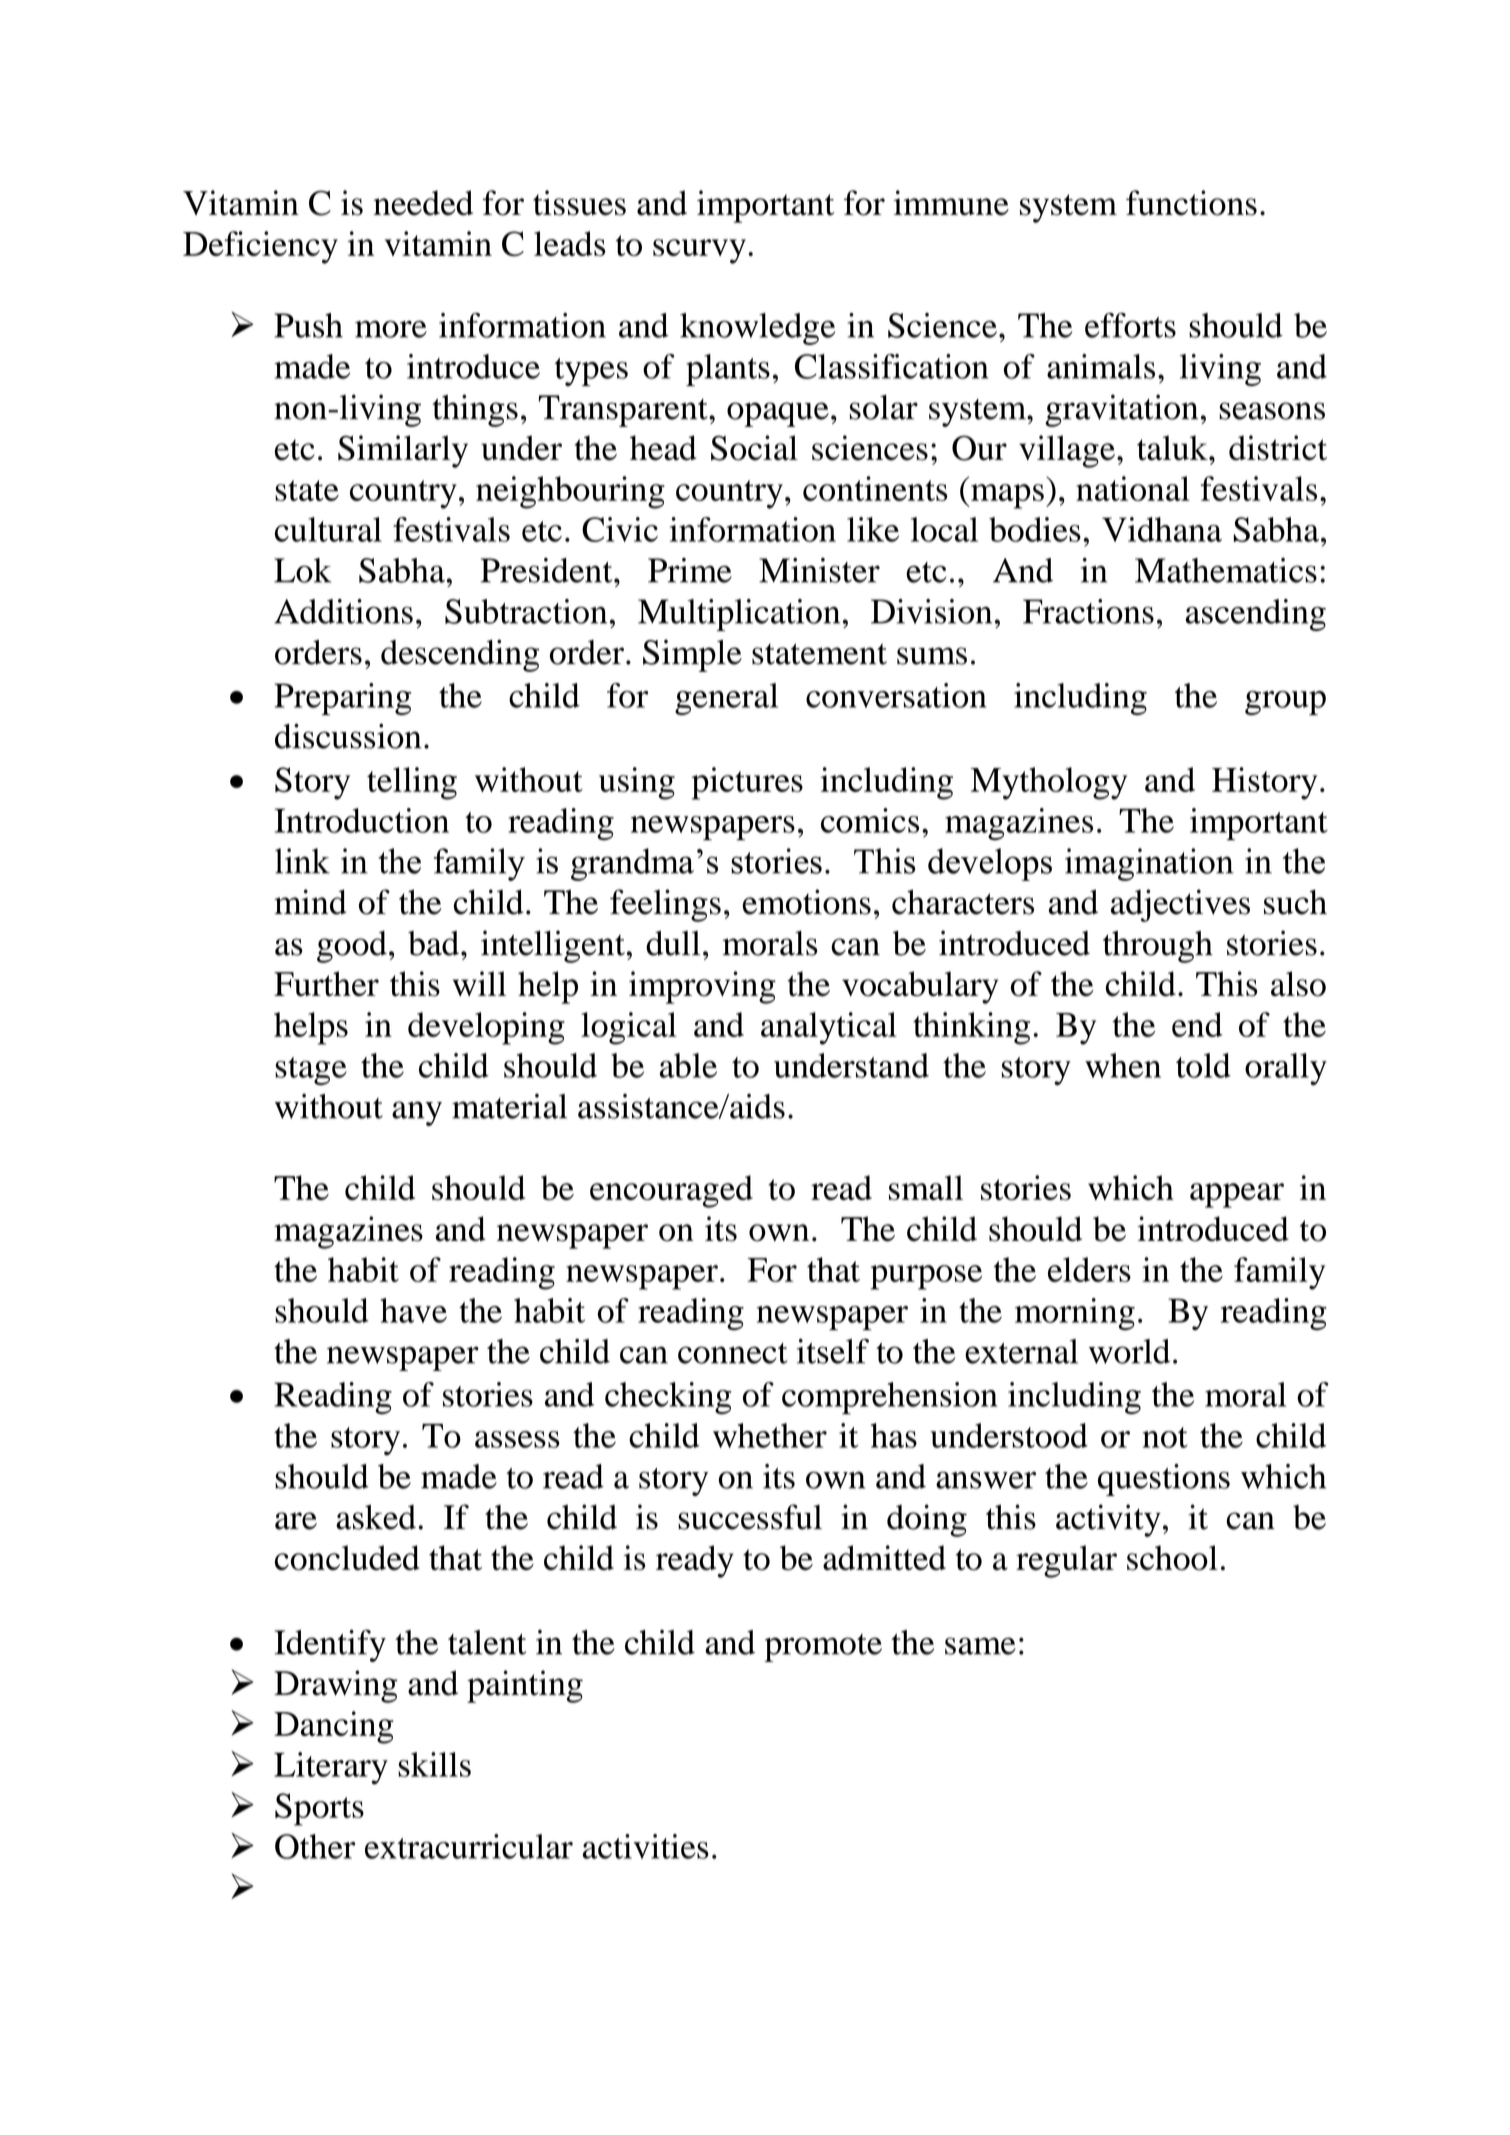 Image resolution: width=1510 pixels, height=2135 pixels. What do you see at coordinates (699, 251) in the screenshot?
I see `scurvy` at bounding box center [699, 251].
